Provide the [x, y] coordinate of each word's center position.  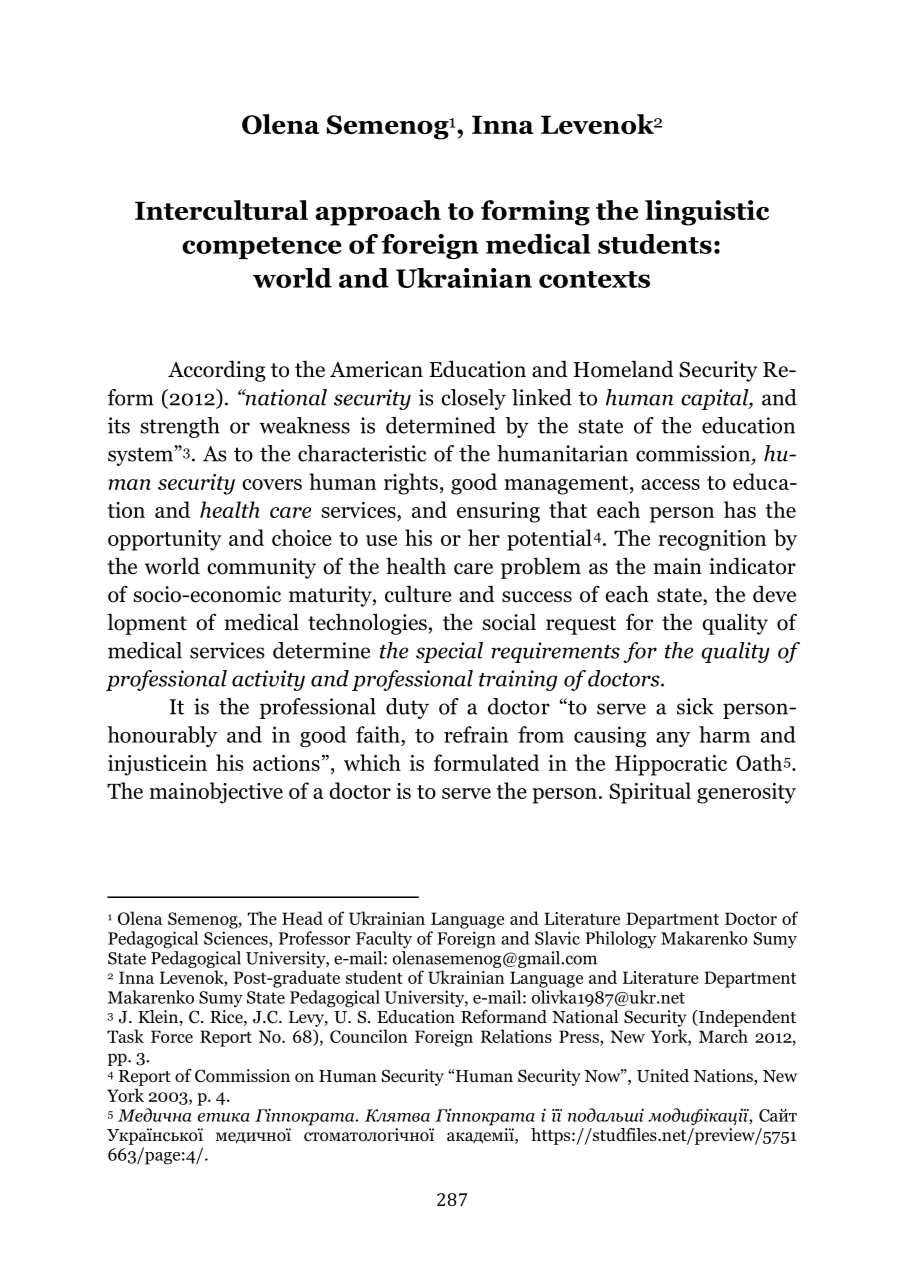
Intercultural [221, 210]
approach [378, 213]
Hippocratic [671, 765]
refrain [476, 734]
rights [411, 484]
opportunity [165, 540]
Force [172, 1036]
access [670, 484]
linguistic [707, 213]
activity [268, 680]
